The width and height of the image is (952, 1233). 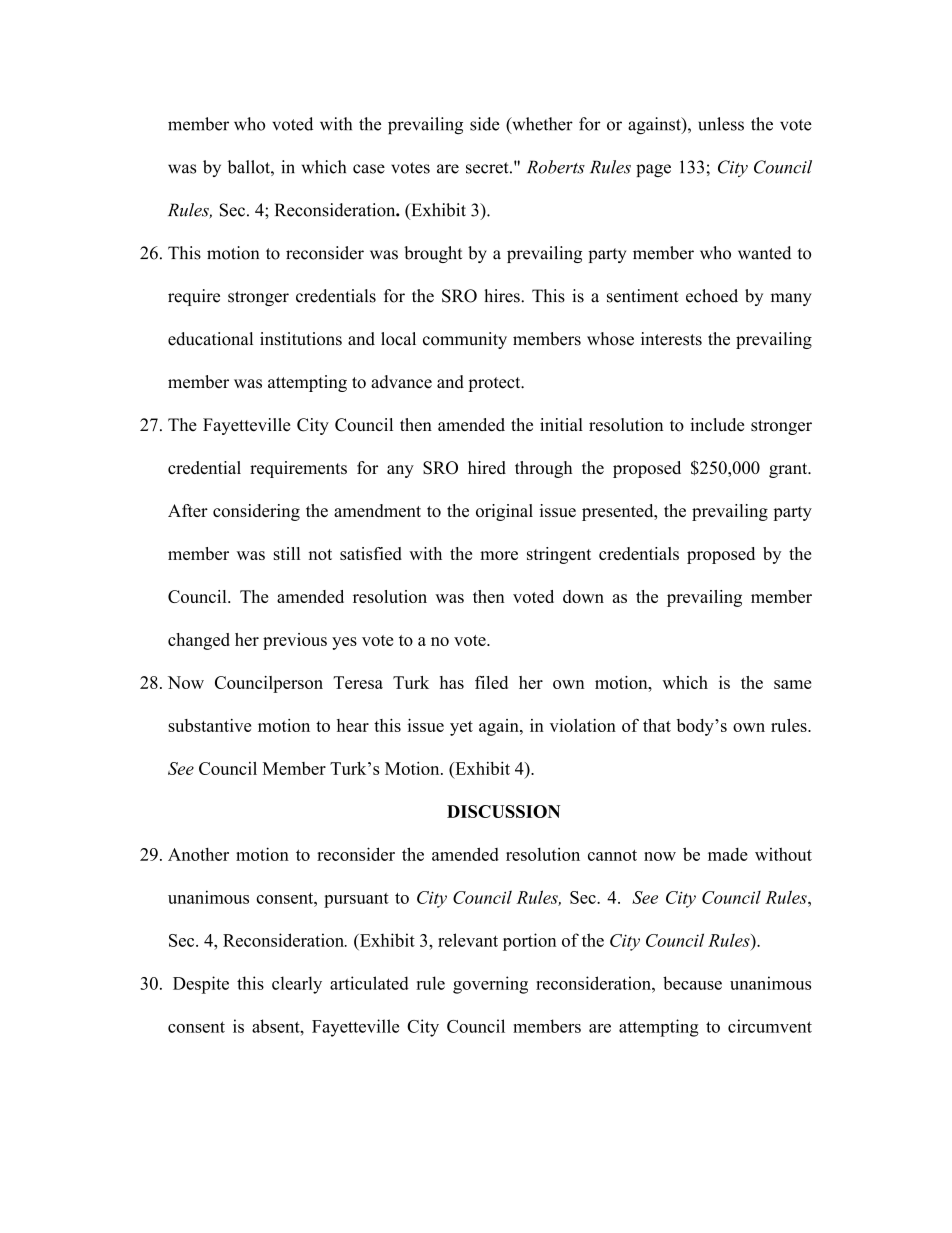 I want to click on institutions, so click(x=301, y=339).
